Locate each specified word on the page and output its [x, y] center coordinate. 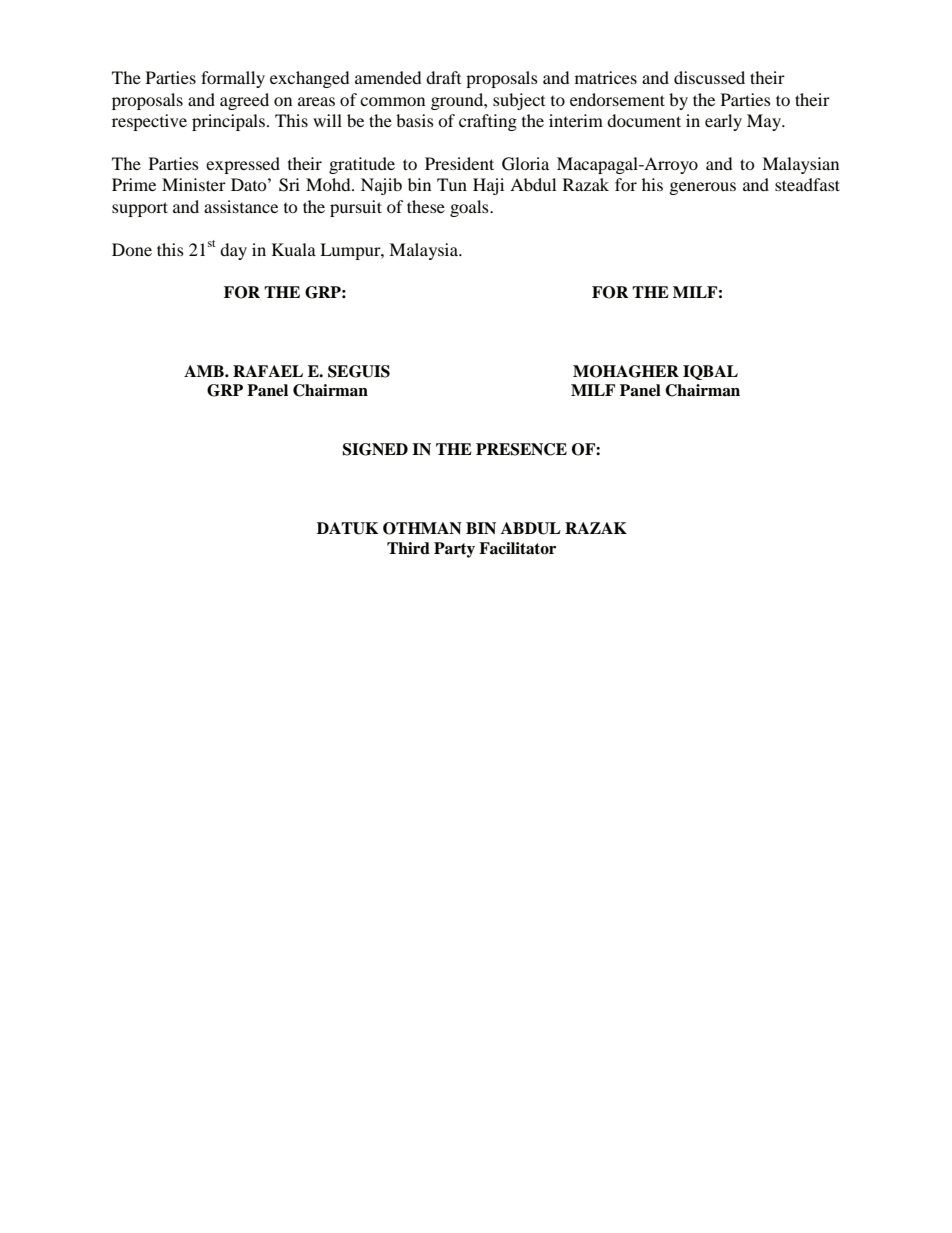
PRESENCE [521, 449]
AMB [205, 371]
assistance [241, 206]
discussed [709, 77]
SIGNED [375, 449]
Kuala [294, 249]
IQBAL [710, 372]
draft [443, 77]
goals [470, 208]
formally [233, 79]
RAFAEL [268, 371]
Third [408, 548]
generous [703, 188]
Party [454, 550]
